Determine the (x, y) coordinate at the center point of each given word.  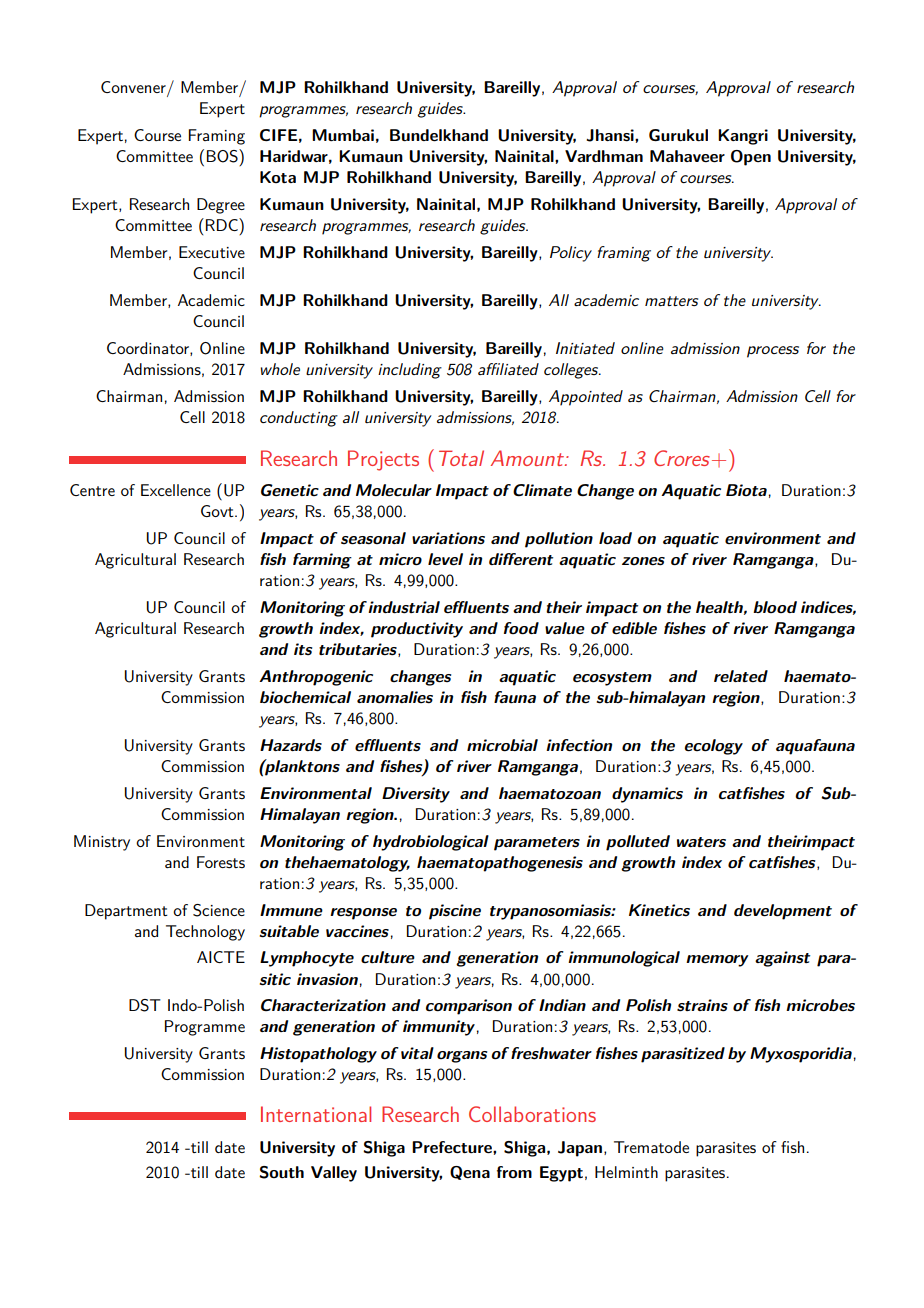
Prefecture (453, 1147)
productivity (417, 630)
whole (280, 369)
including (410, 371)
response (363, 914)
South (281, 1172)
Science (219, 910)
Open (751, 158)
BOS (223, 156)
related (741, 676)
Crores (683, 458)
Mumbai (343, 135)
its (303, 649)
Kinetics (659, 910)
